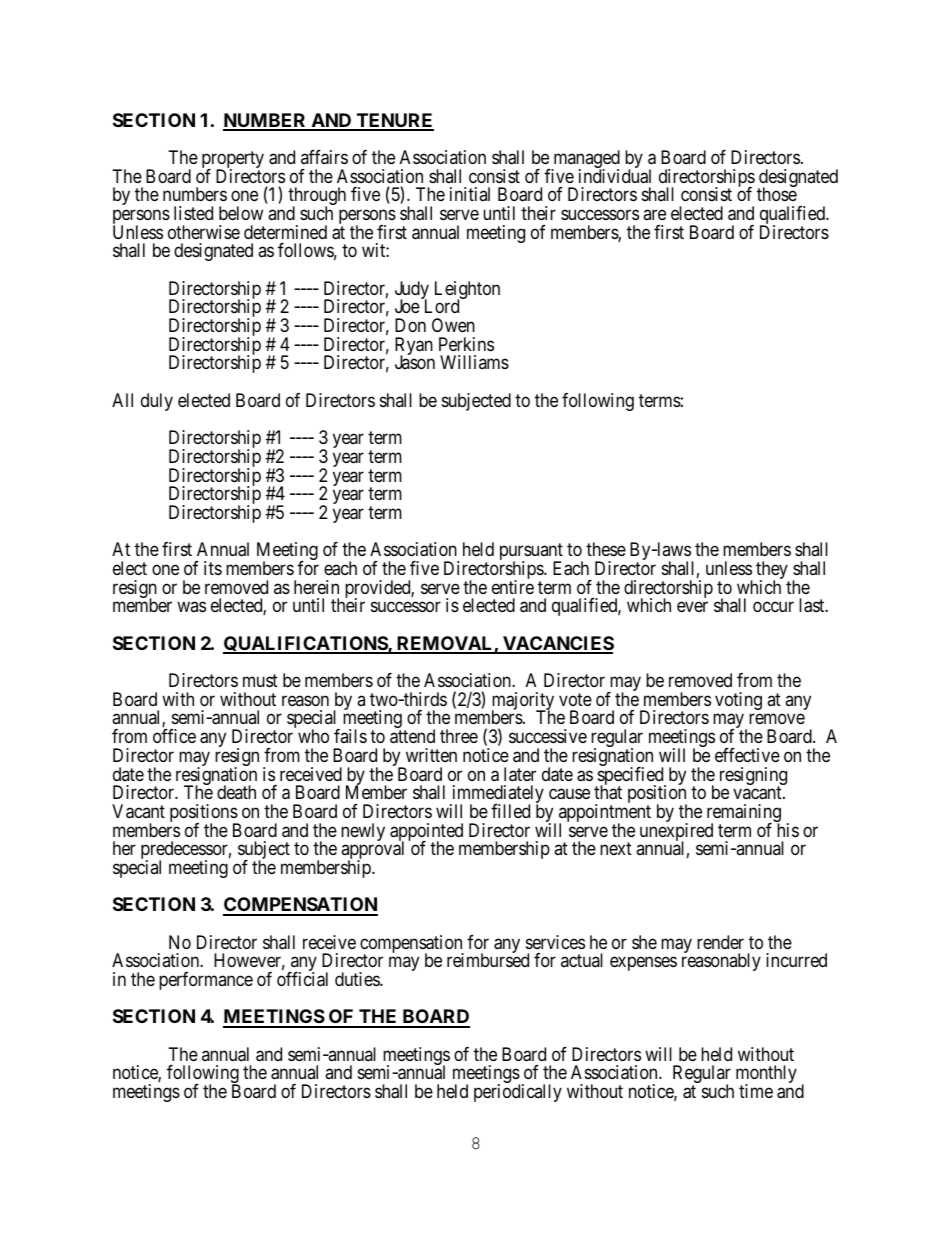 This page has width=952, height=1233. I want to click on entire, so click(513, 587).
